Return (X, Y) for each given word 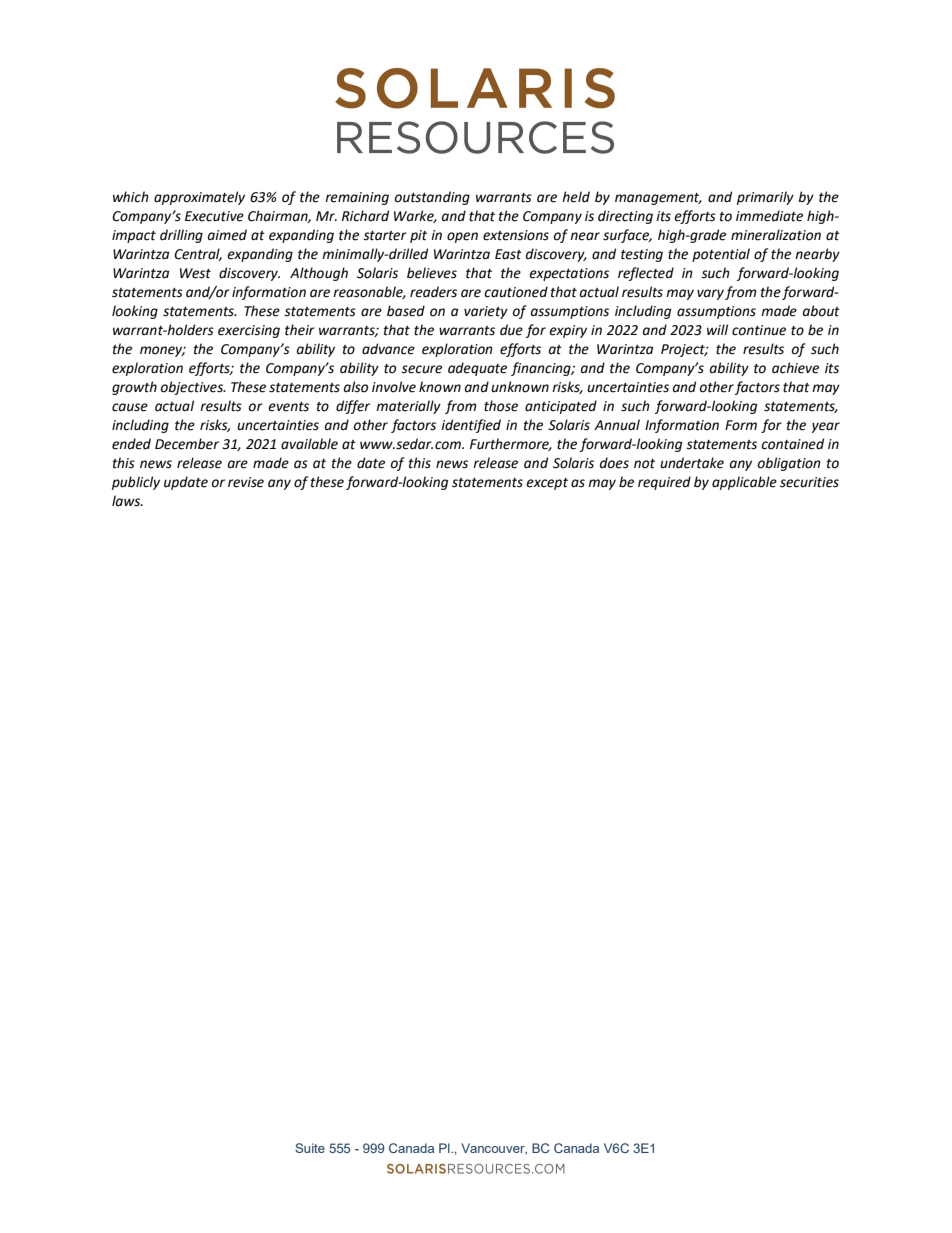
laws (127, 501)
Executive (214, 216)
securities (809, 482)
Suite (310, 1148)
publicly (136, 483)
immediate (769, 216)
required (664, 483)
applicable (744, 483)
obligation (789, 464)
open (462, 237)
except (547, 484)
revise (246, 482)
